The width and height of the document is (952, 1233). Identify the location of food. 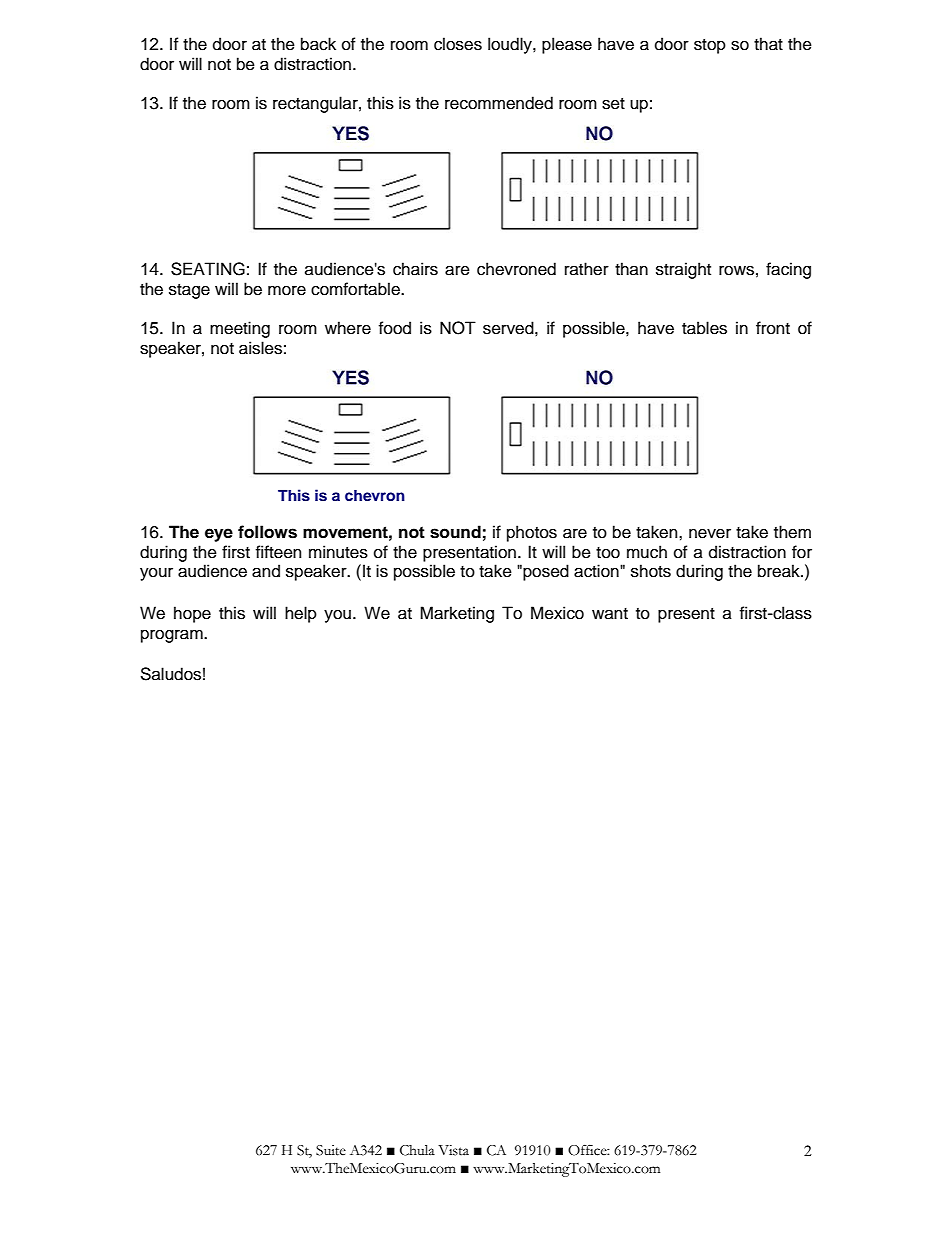
(395, 328).
